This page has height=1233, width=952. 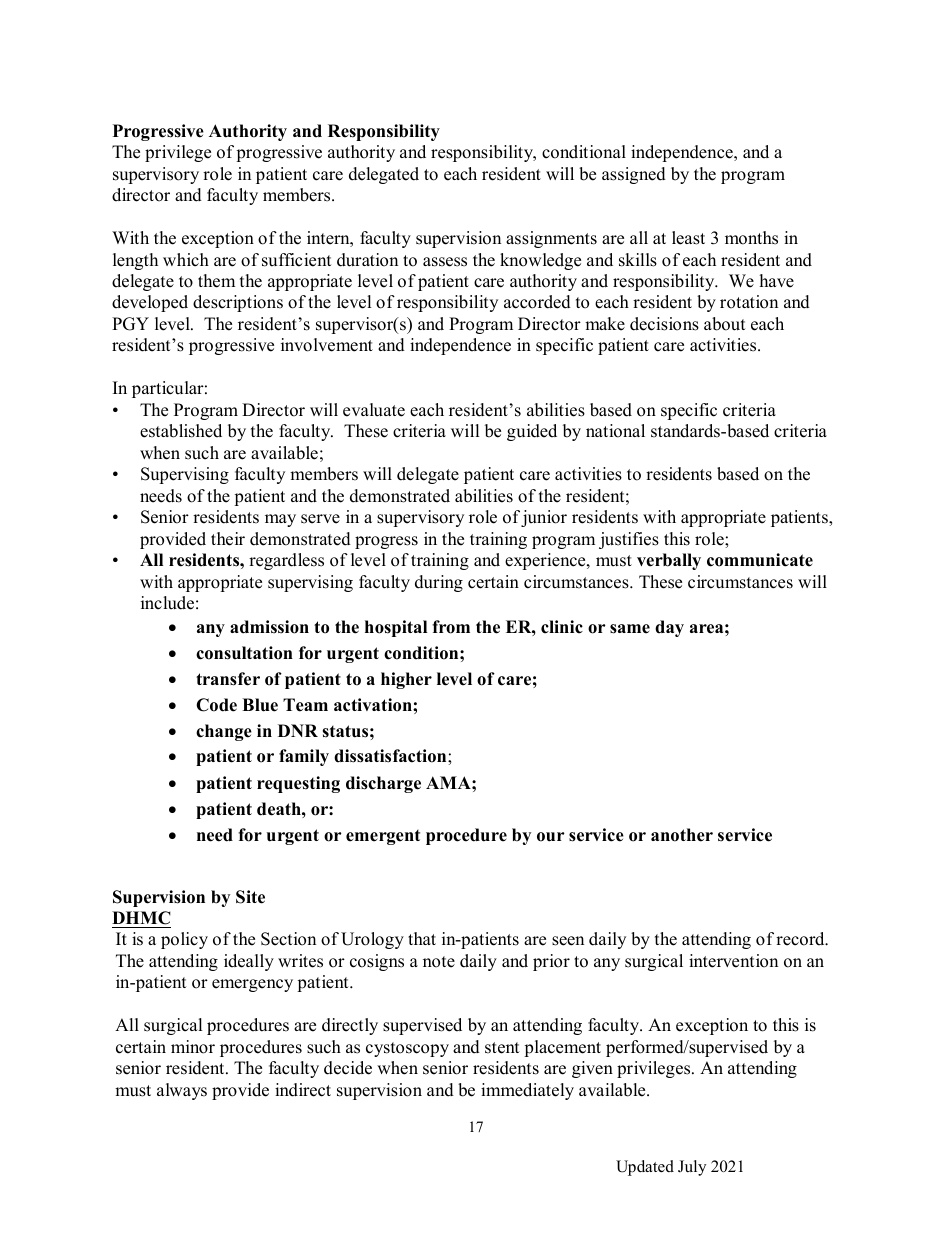 I want to click on least, so click(x=688, y=238).
